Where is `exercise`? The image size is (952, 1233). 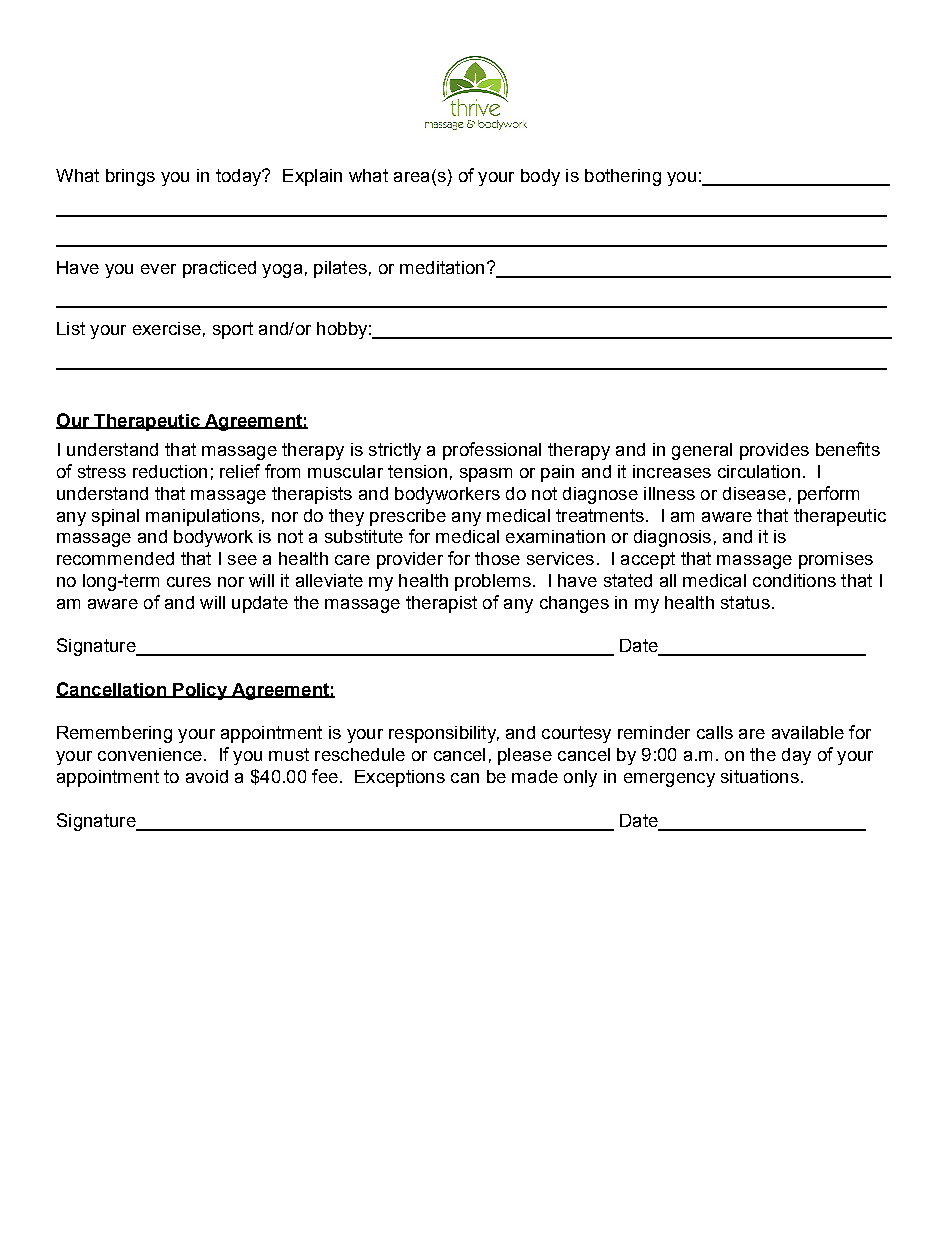
exercise is located at coordinates (167, 328).
